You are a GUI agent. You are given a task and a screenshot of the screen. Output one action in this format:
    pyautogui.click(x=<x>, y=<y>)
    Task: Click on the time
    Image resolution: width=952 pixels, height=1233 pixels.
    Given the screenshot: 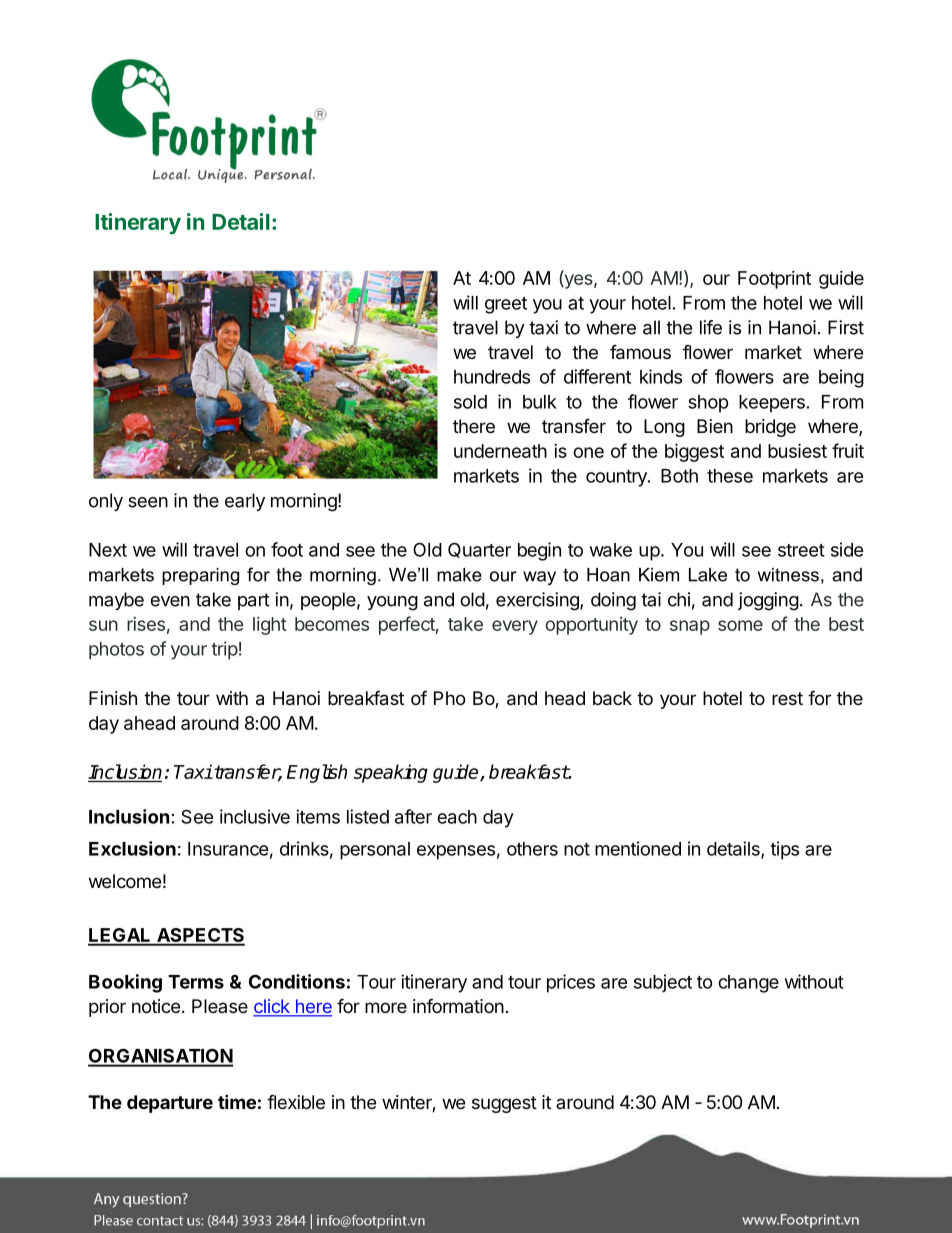 What is the action you would take?
    pyautogui.click(x=237, y=1101)
